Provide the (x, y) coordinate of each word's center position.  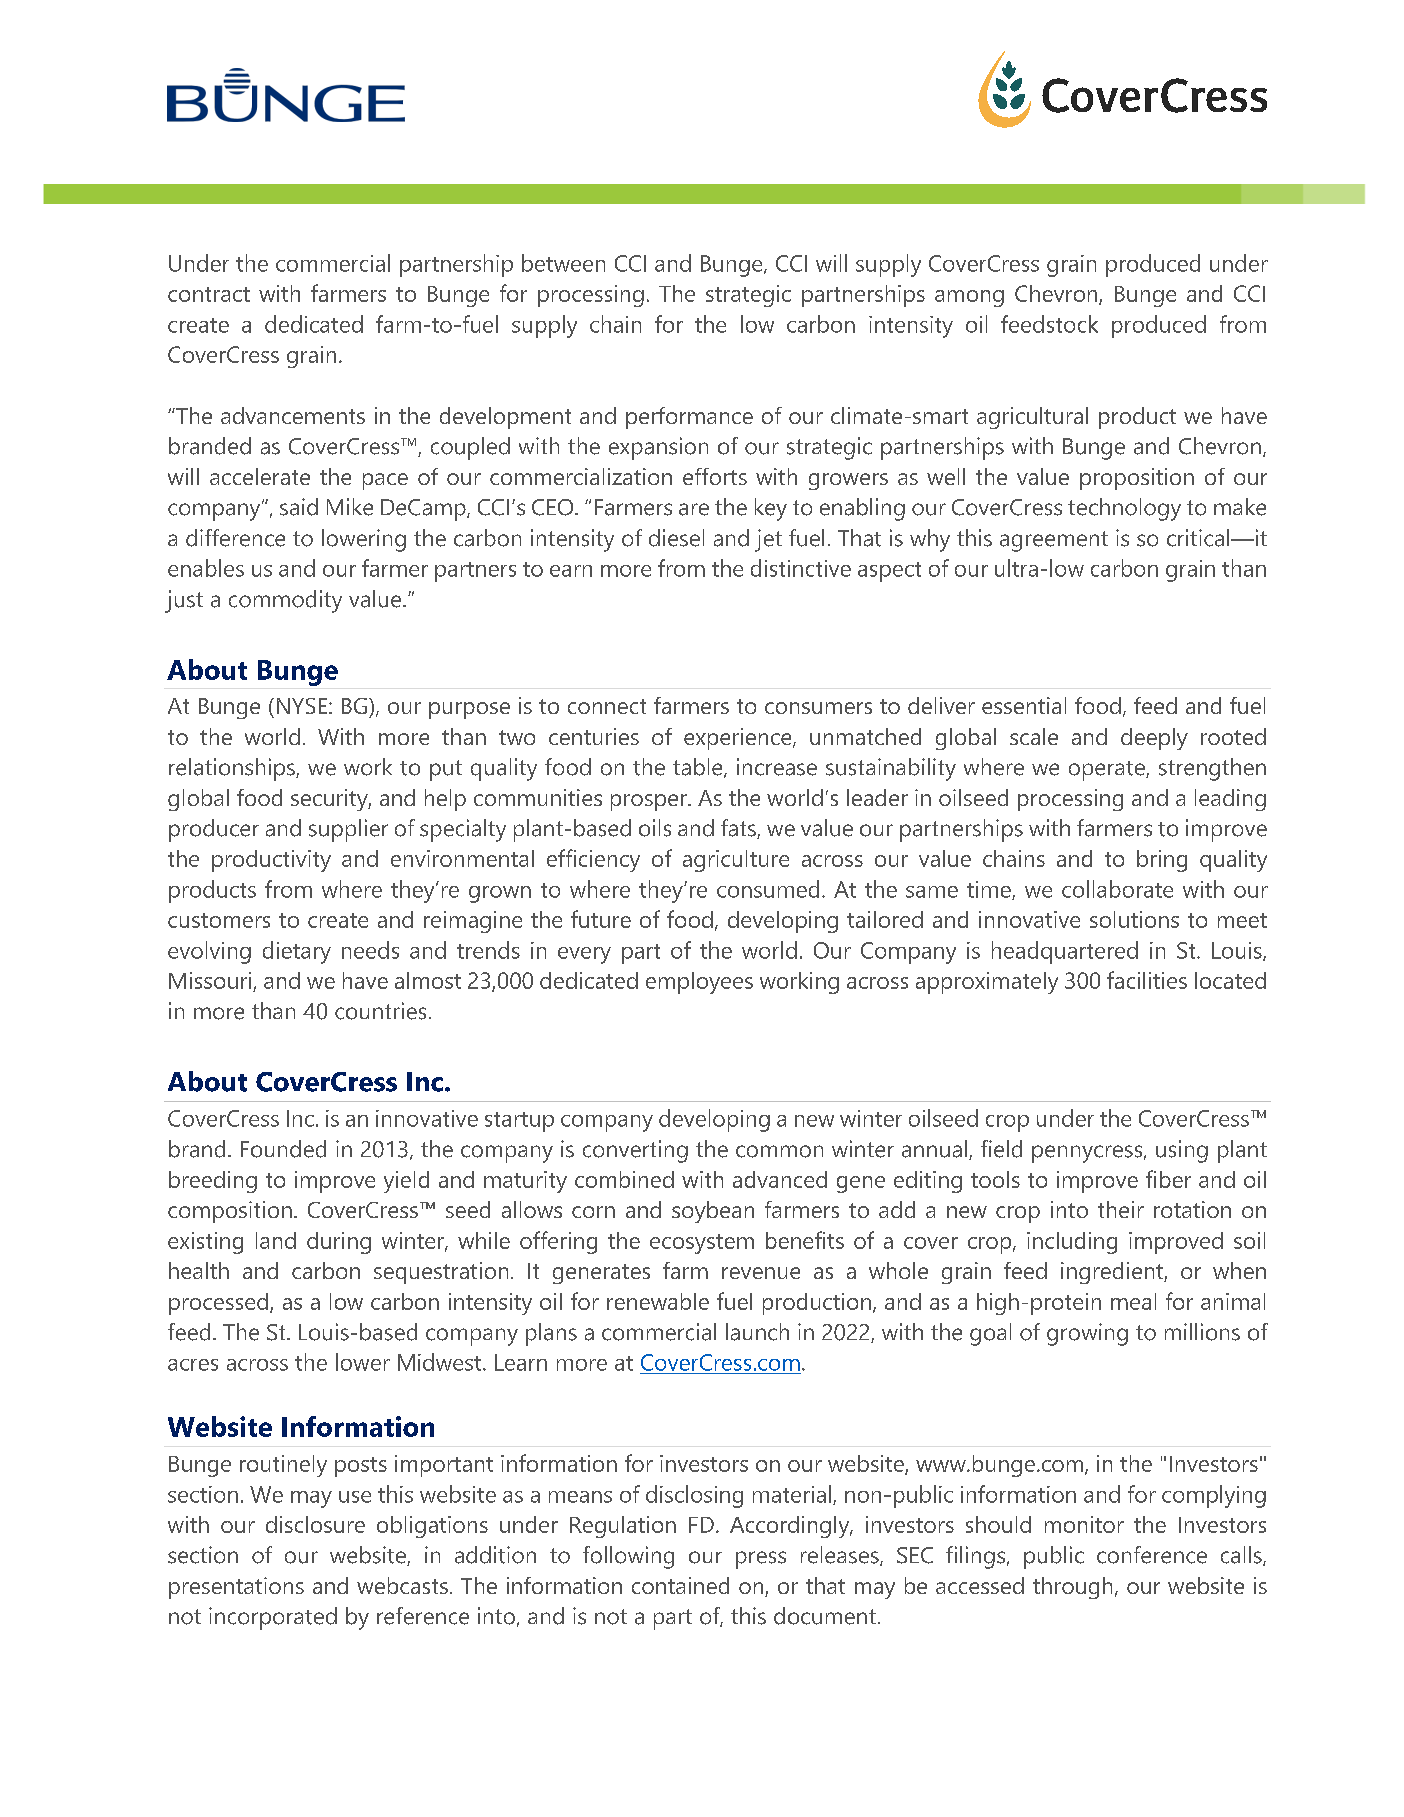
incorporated (273, 1618)
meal (1133, 1301)
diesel (676, 538)
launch (757, 1332)
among (969, 298)
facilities (1147, 980)
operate (1108, 771)
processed (220, 1304)
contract (209, 294)
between (563, 263)
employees (699, 983)
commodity (285, 601)
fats (739, 829)
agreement (1054, 541)
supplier (348, 830)
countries (380, 1011)
